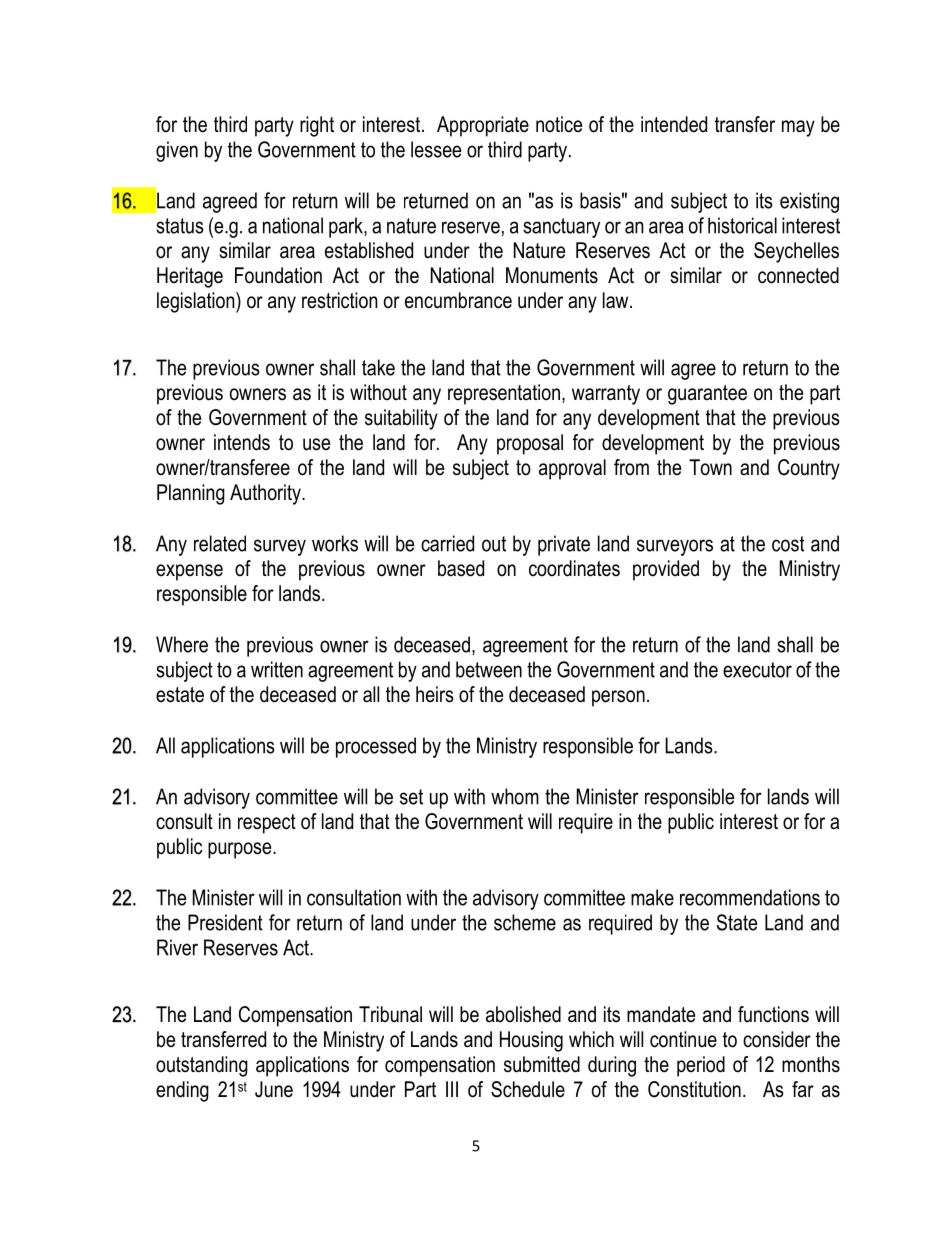 The width and height of the screenshot is (952, 1233). I want to click on may, so click(798, 128).
